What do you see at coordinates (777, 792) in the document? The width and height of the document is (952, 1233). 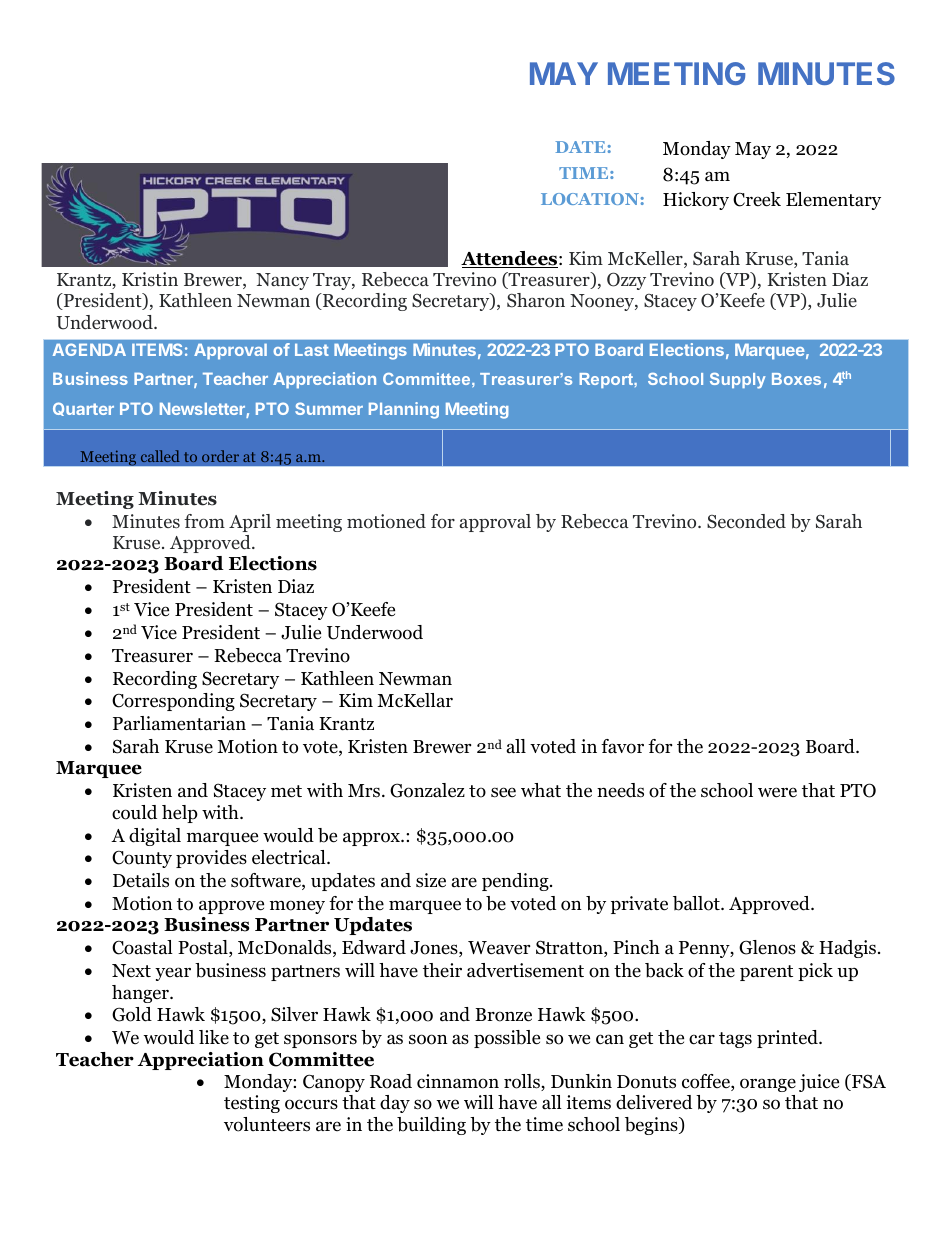 I see `were` at bounding box center [777, 792].
